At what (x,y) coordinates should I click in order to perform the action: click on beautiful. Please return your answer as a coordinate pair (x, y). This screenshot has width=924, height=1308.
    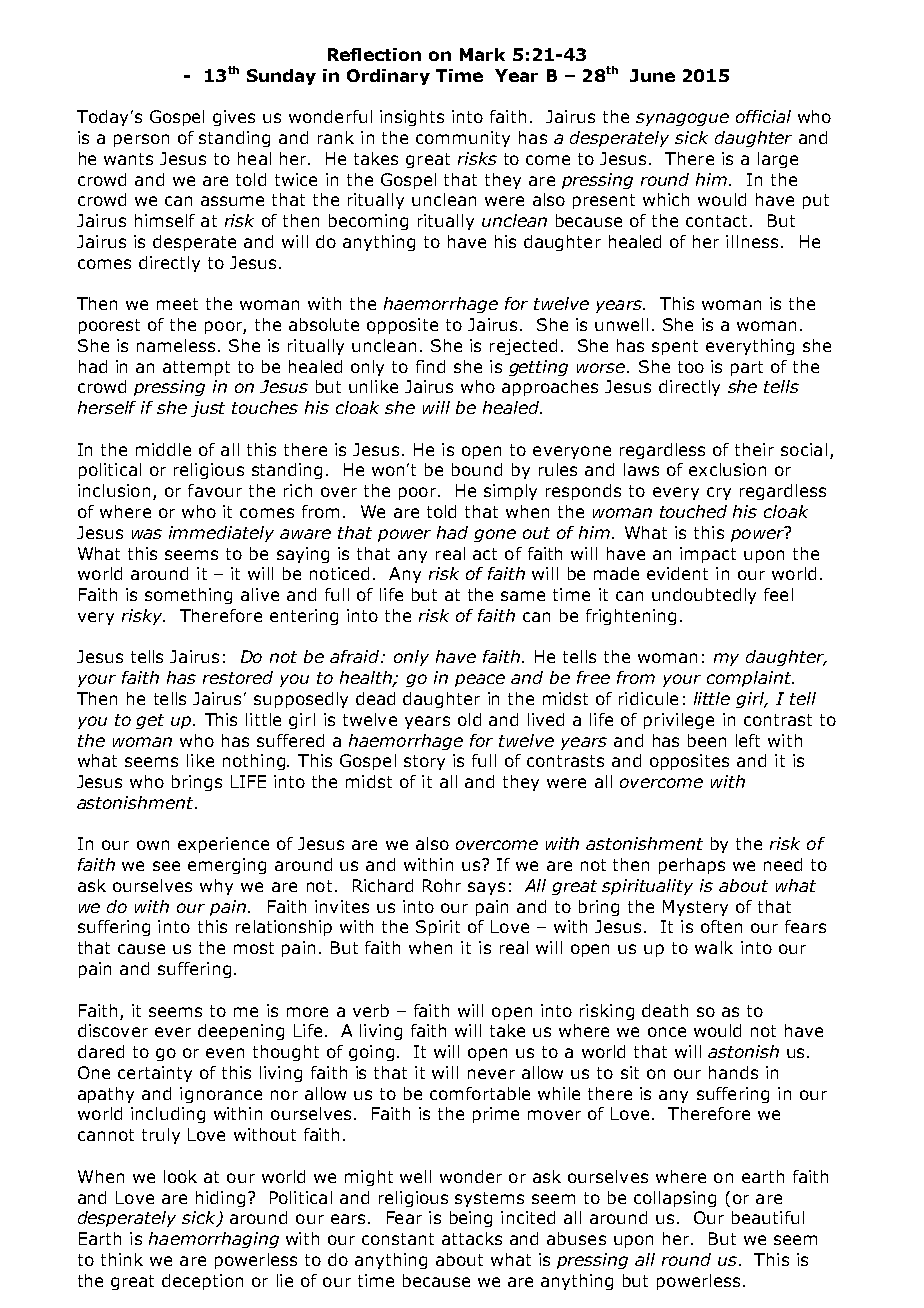
    Looking at the image, I should click on (768, 1217).
